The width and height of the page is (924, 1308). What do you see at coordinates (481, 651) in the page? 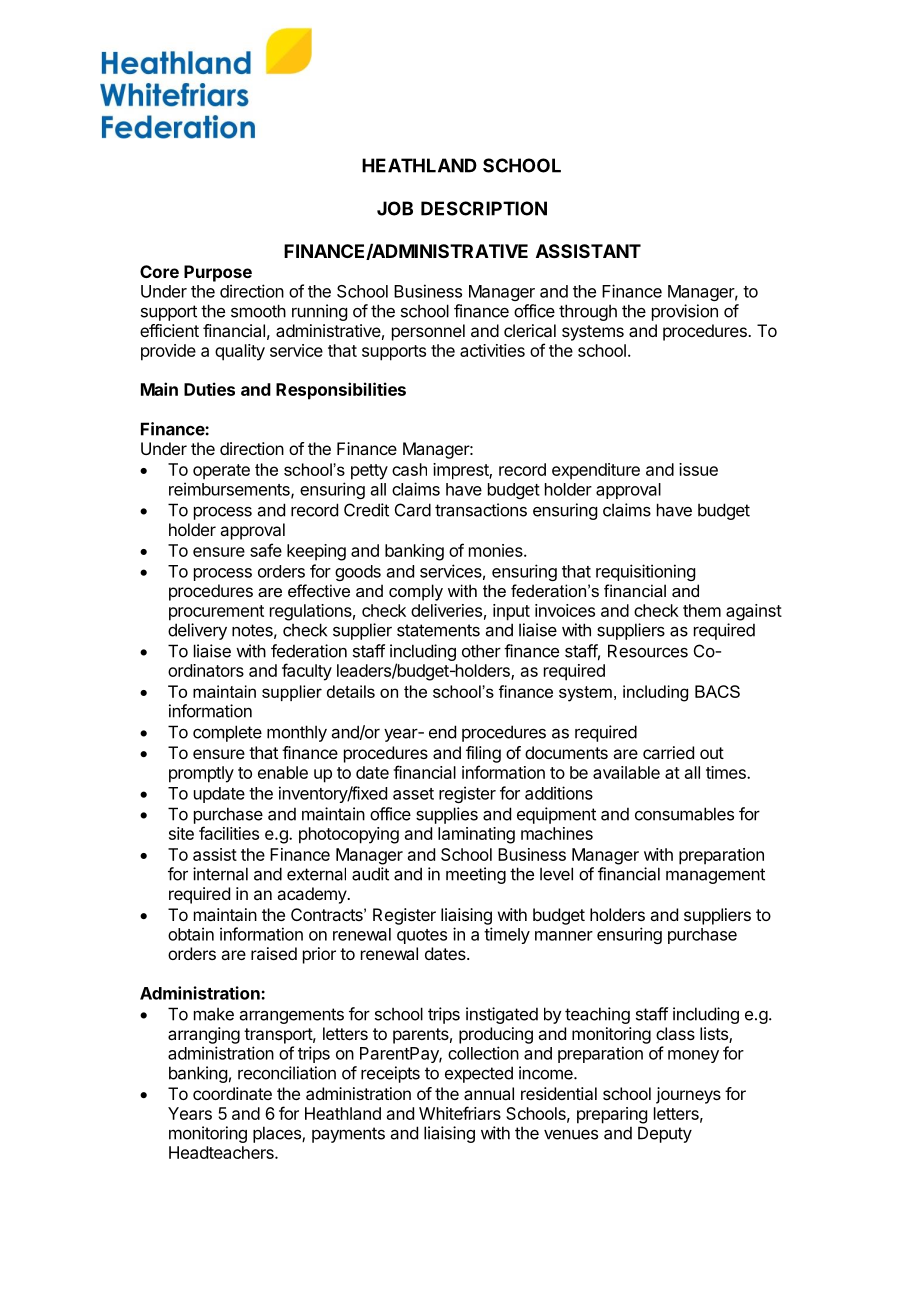
I see `other` at bounding box center [481, 651].
